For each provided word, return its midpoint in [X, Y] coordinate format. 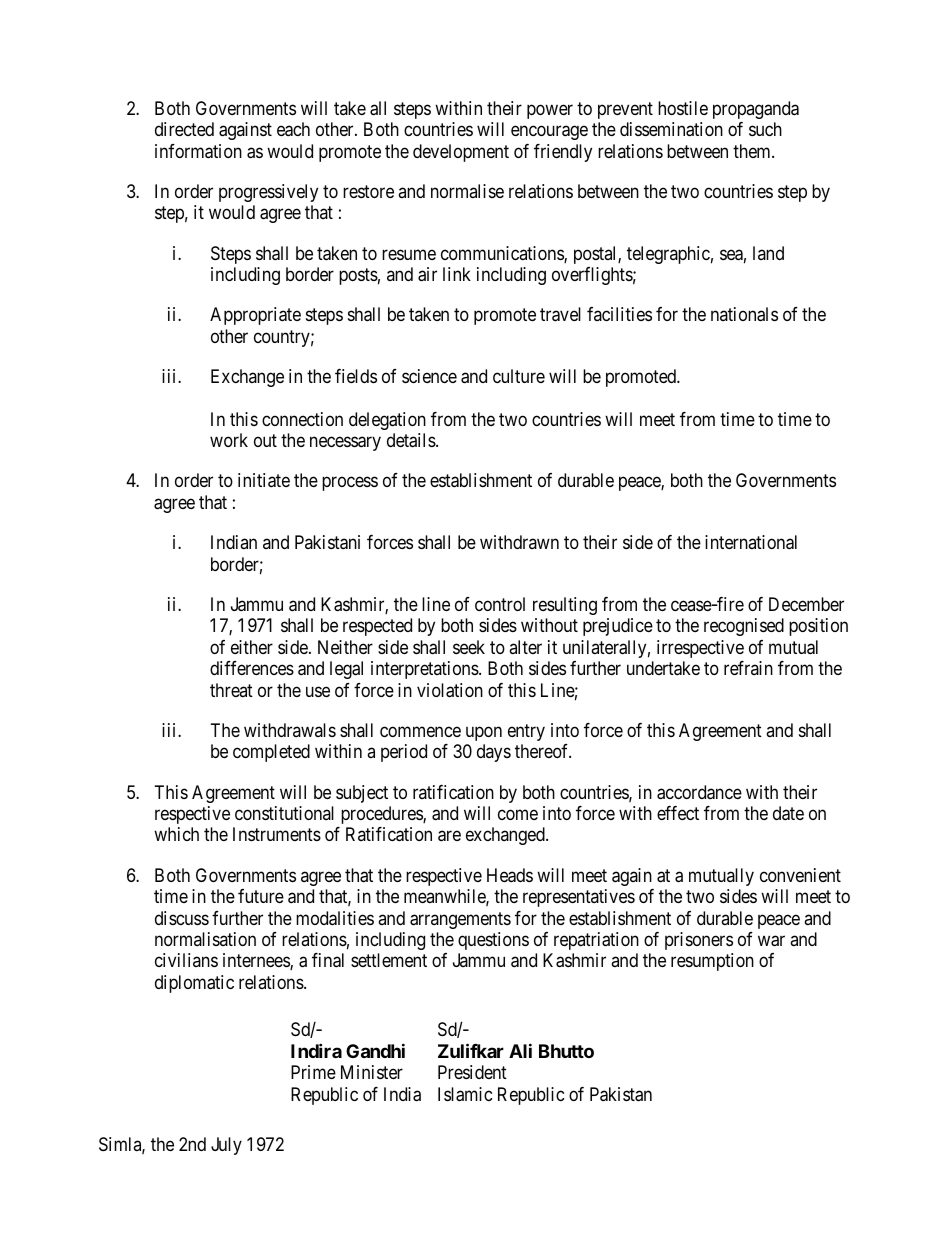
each [293, 129]
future [261, 896]
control [500, 604]
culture [519, 376]
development [461, 153]
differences [252, 668]
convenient [800, 875]
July [226, 1146]
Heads [510, 875]
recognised [744, 627]
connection [302, 419]
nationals [744, 314]
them [753, 151]
